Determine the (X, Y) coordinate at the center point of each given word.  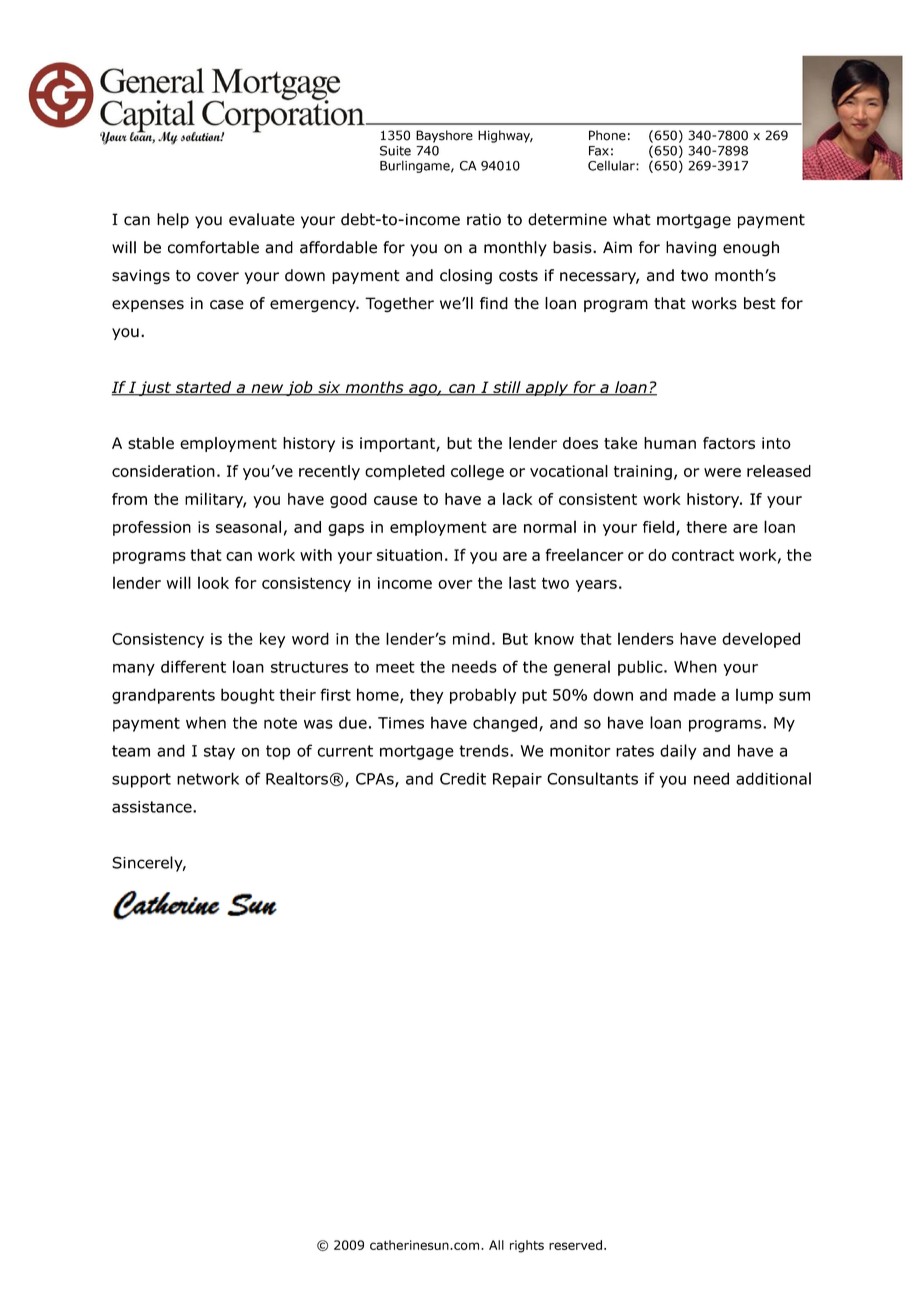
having (691, 249)
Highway (505, 136)
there (706, 527)
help (173, 221)
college (477, 472)
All (496, 1245)
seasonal (248, 526)
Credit (463, 778)
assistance (153, 807)
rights (527, 1246)
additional (773, 778)
